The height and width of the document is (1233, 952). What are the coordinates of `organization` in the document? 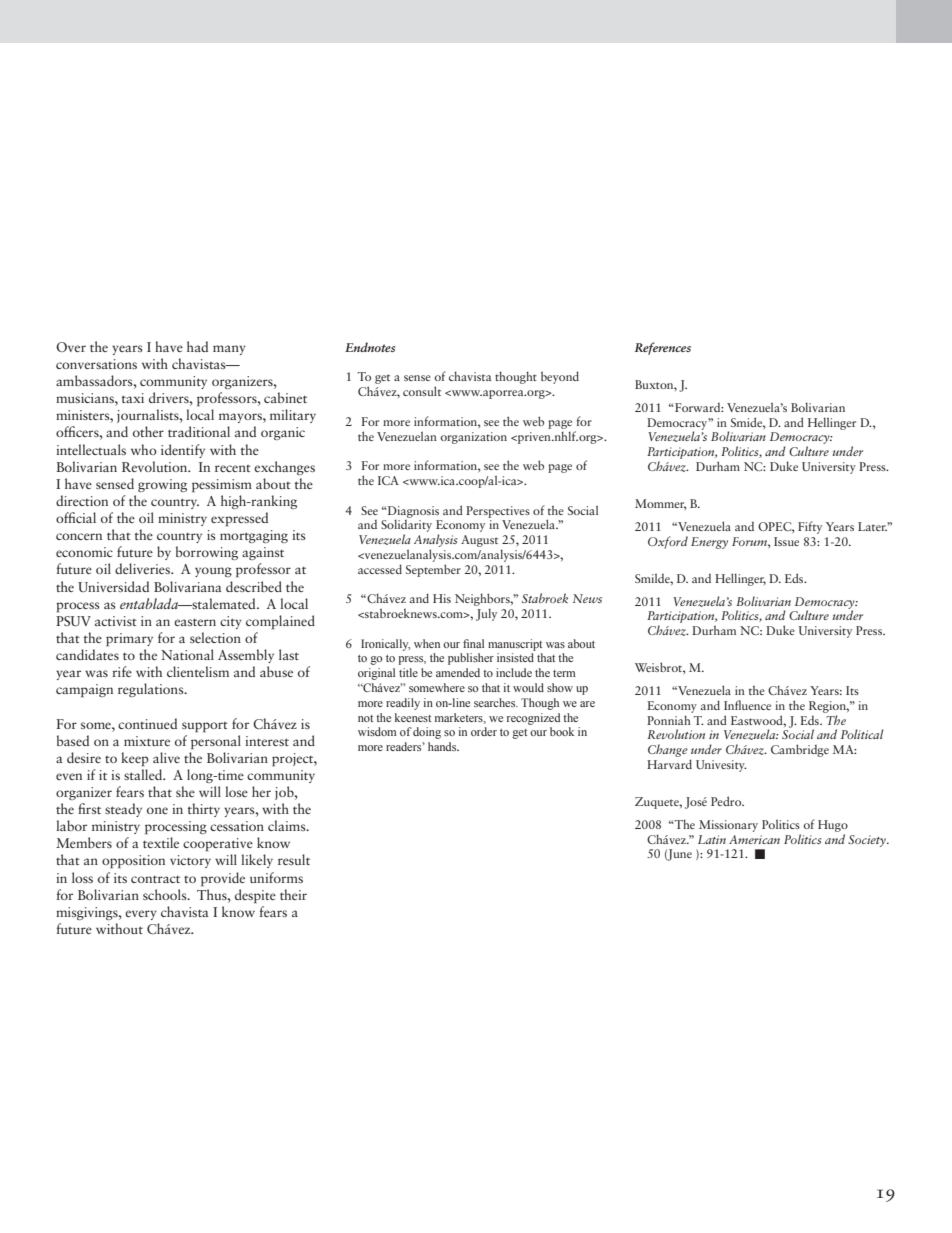 It's located at (473, 438).
